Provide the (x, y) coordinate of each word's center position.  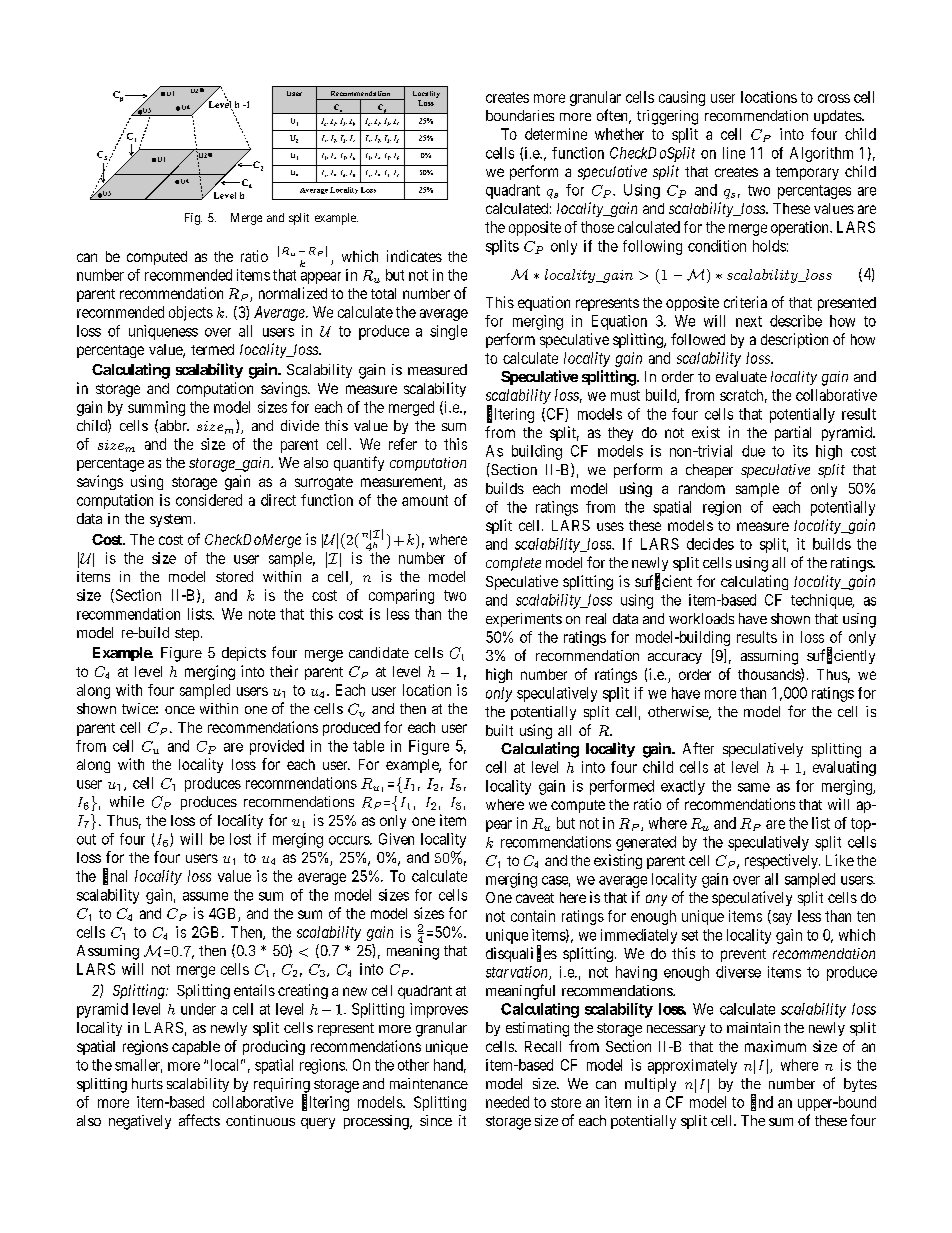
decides (710, 544)
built (499, 730)
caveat (535, 898)
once (180, 710)
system (172, 520)
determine (556, 134)
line (734, 153)
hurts (147, 1083)
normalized (293, 293)
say (781, 919)
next (749, 321)
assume (205, 896)
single (448, 332)
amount (425, 500)
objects (191, 313)
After (698, 748)
